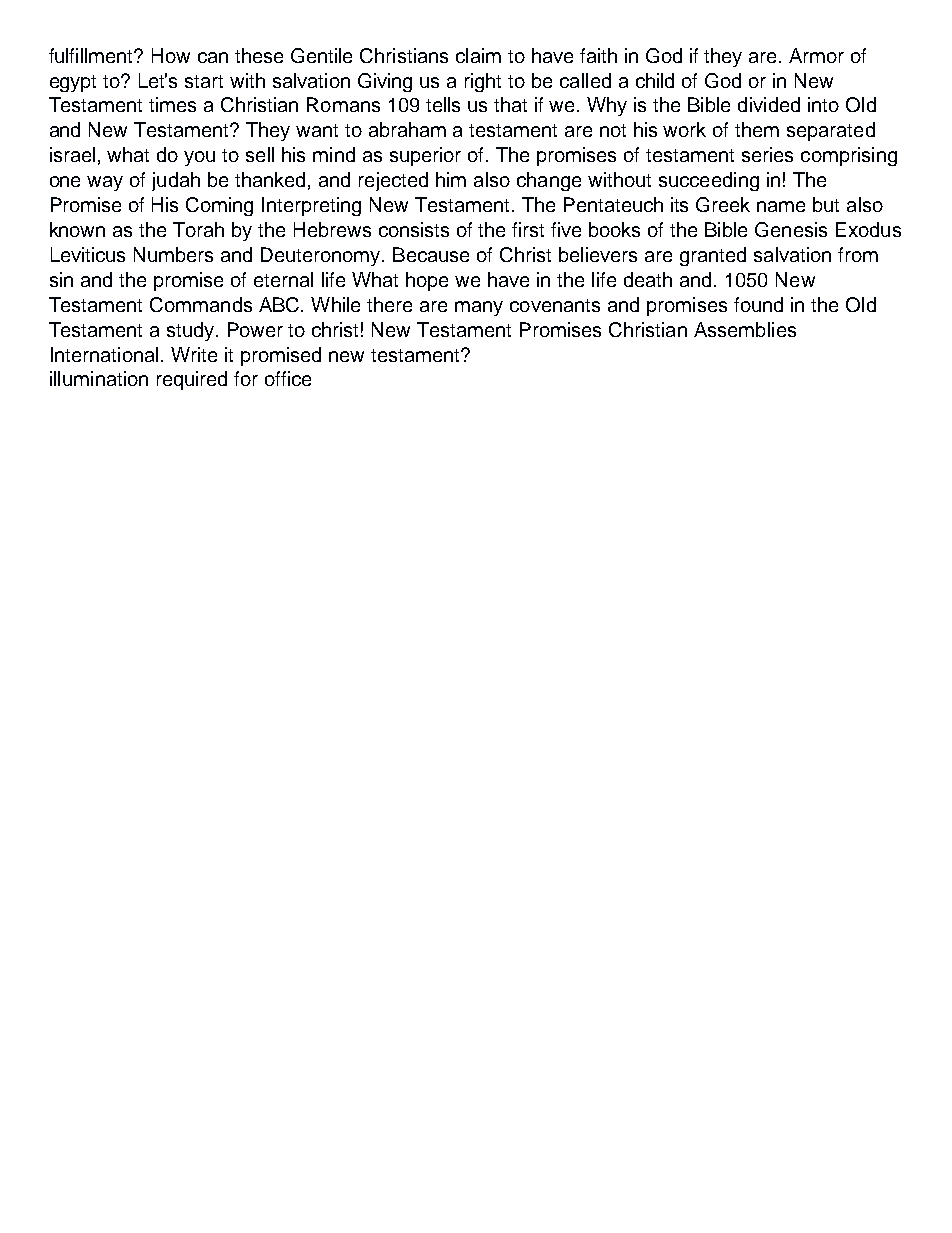 The image size is (952, 1233). What do you see at coordinates (709, 181) in the screenshot?
I see `succeeding` at bounding box center [709, 181].
